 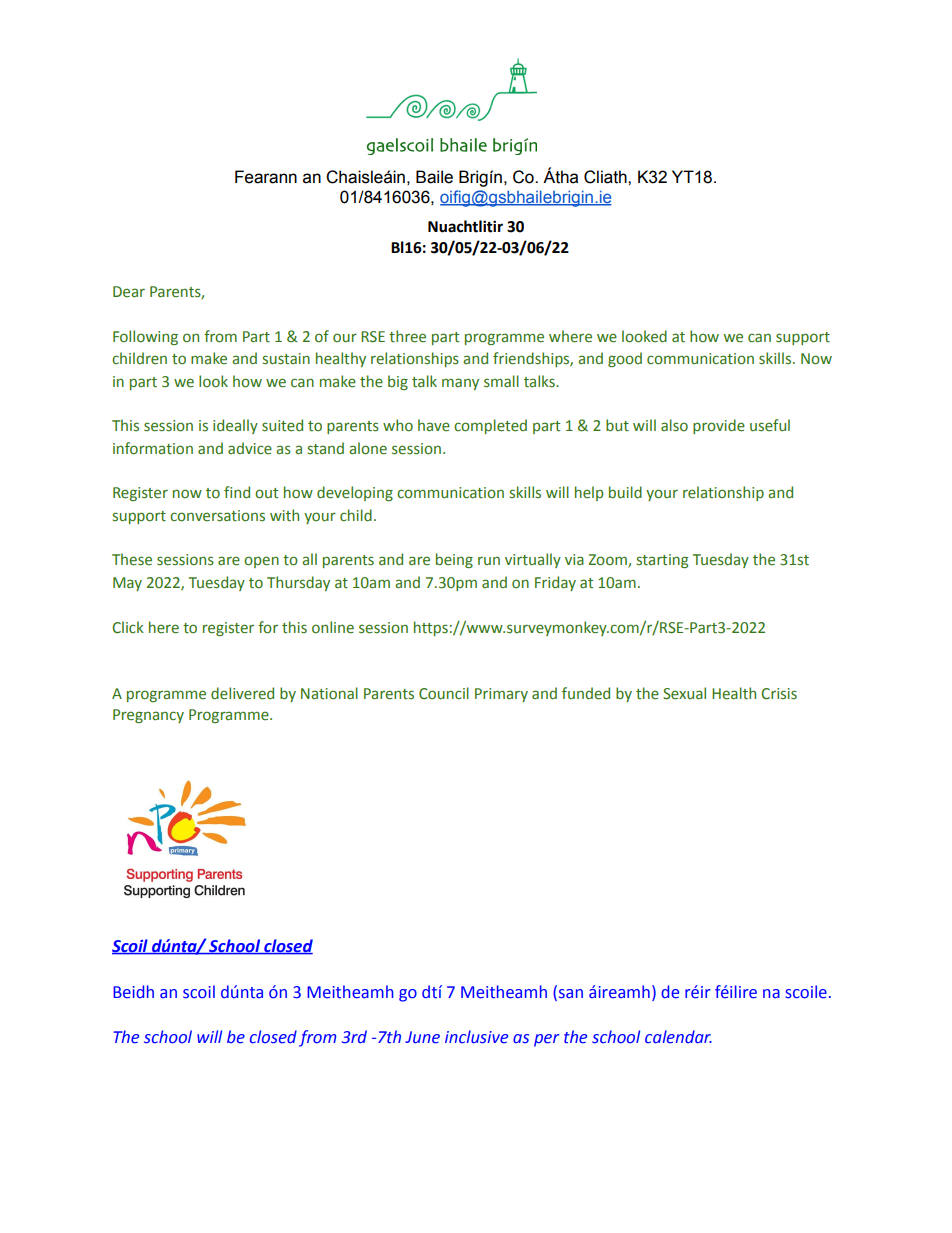 I want to click on Following, so click(x=145, y=337).
